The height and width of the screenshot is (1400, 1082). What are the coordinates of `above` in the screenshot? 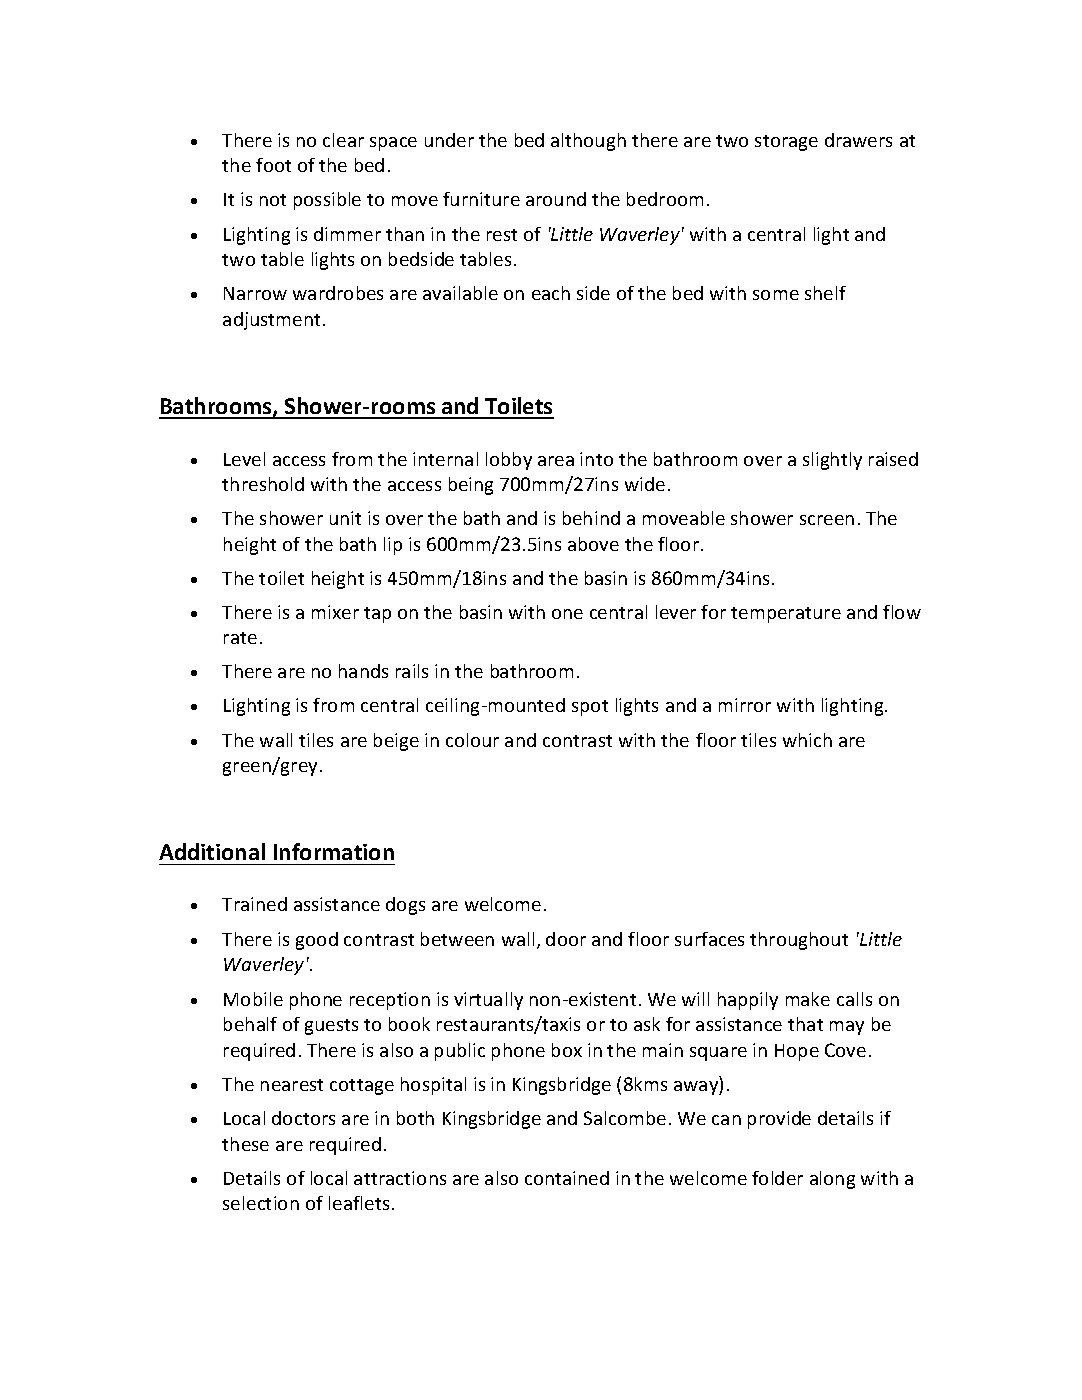 It's located at (593, 544).
